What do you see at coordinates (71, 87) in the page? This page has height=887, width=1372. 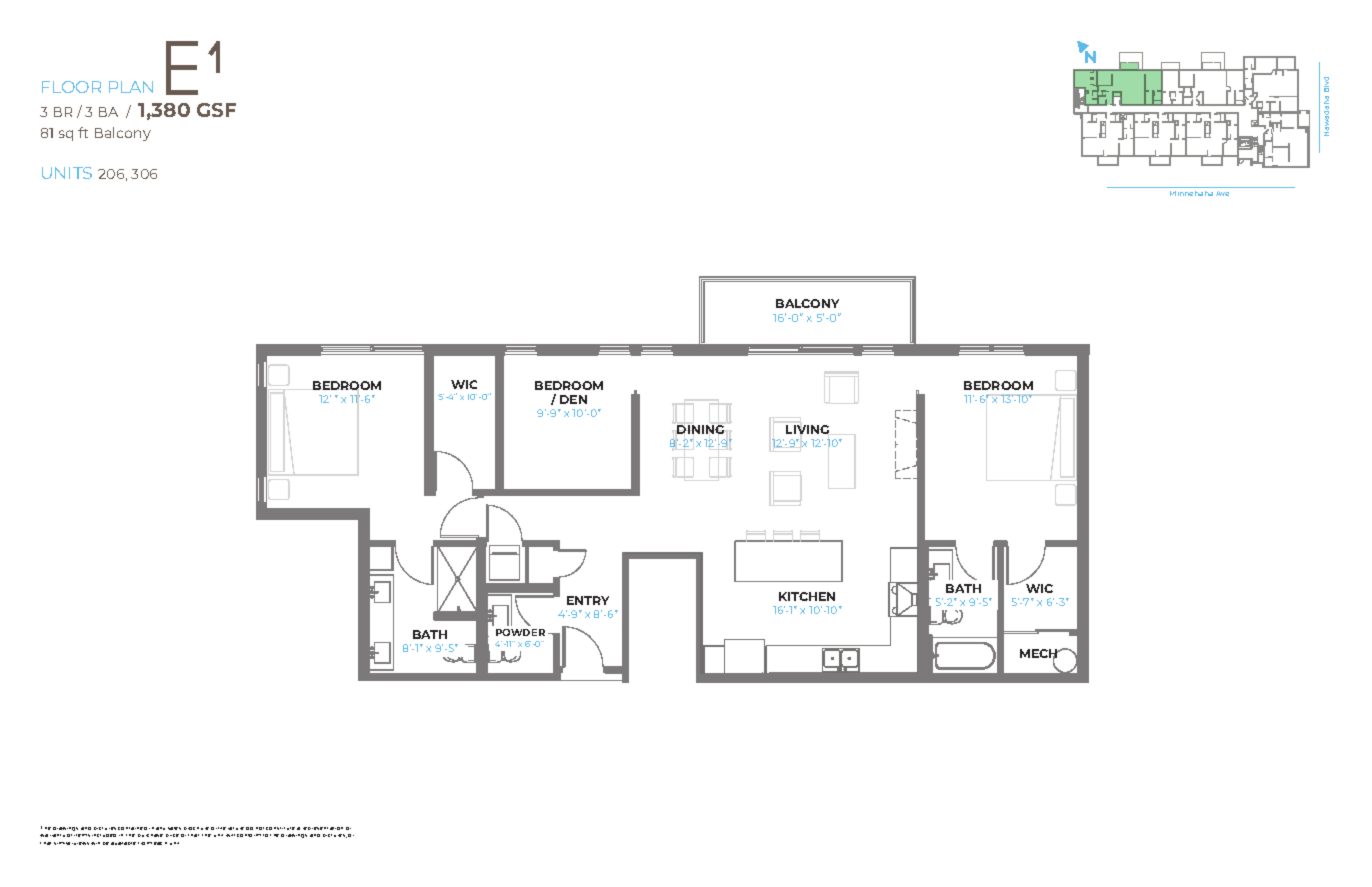 I see `FLOOR` at bounding box center [71, 87].
